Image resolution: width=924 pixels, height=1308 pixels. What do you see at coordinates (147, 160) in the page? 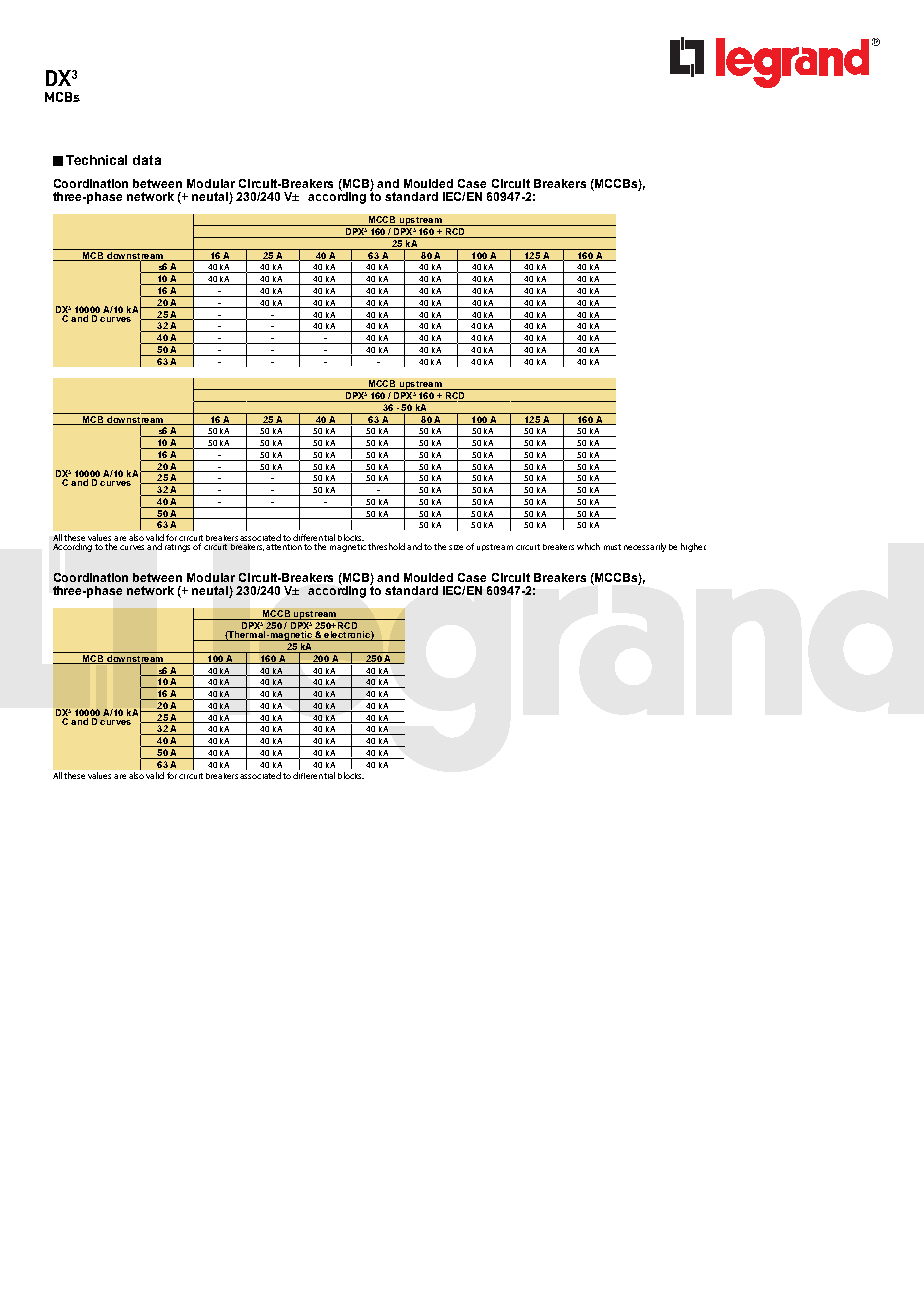
I see `data` at bounding box center [147, 160].
